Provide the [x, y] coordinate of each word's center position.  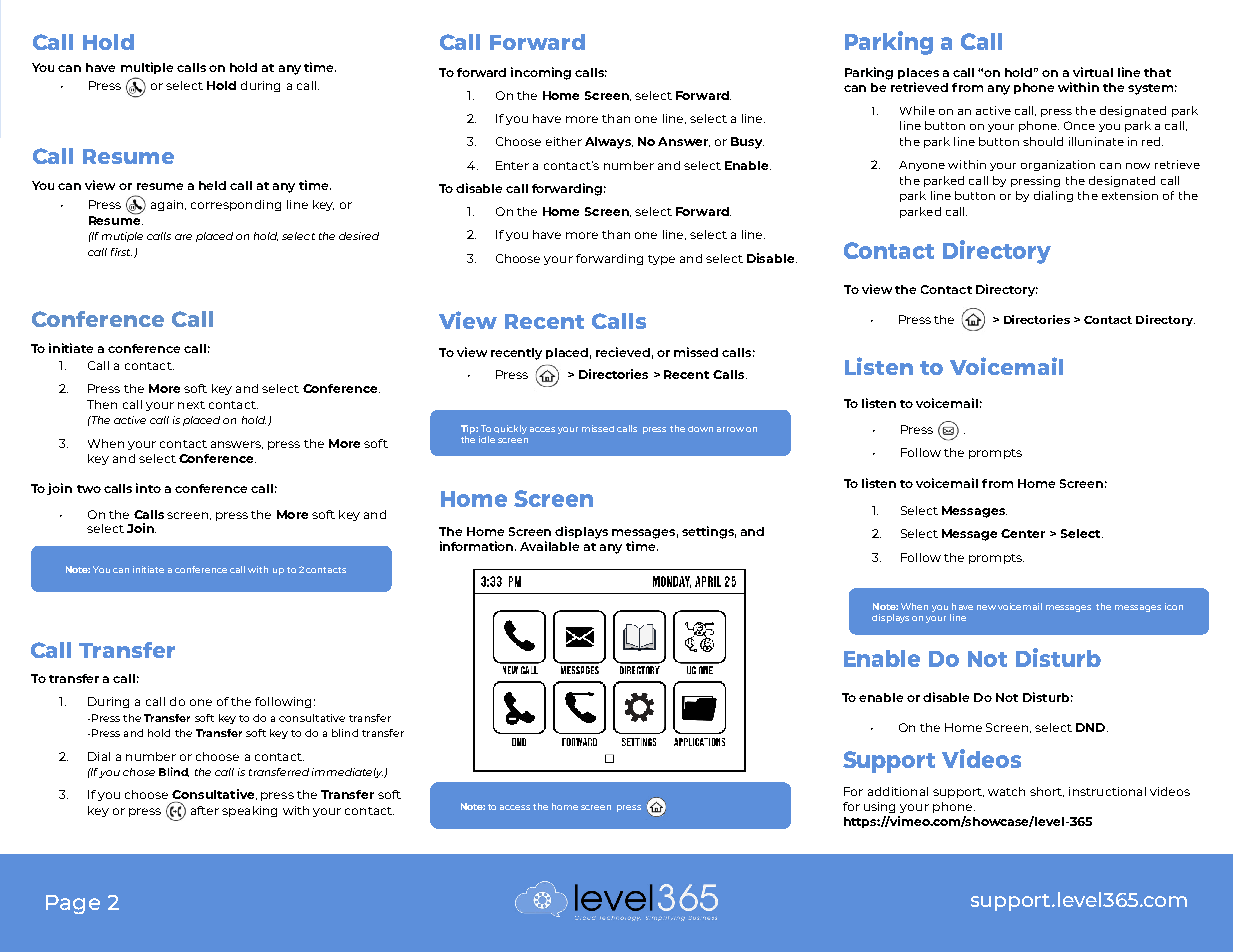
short [1047, 792]
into [148, 488]
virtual [1093, 72]
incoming [541, 73]
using [879, 807]
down [700, 429]
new [986, 607]
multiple [147, 68]
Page [73, 904]
